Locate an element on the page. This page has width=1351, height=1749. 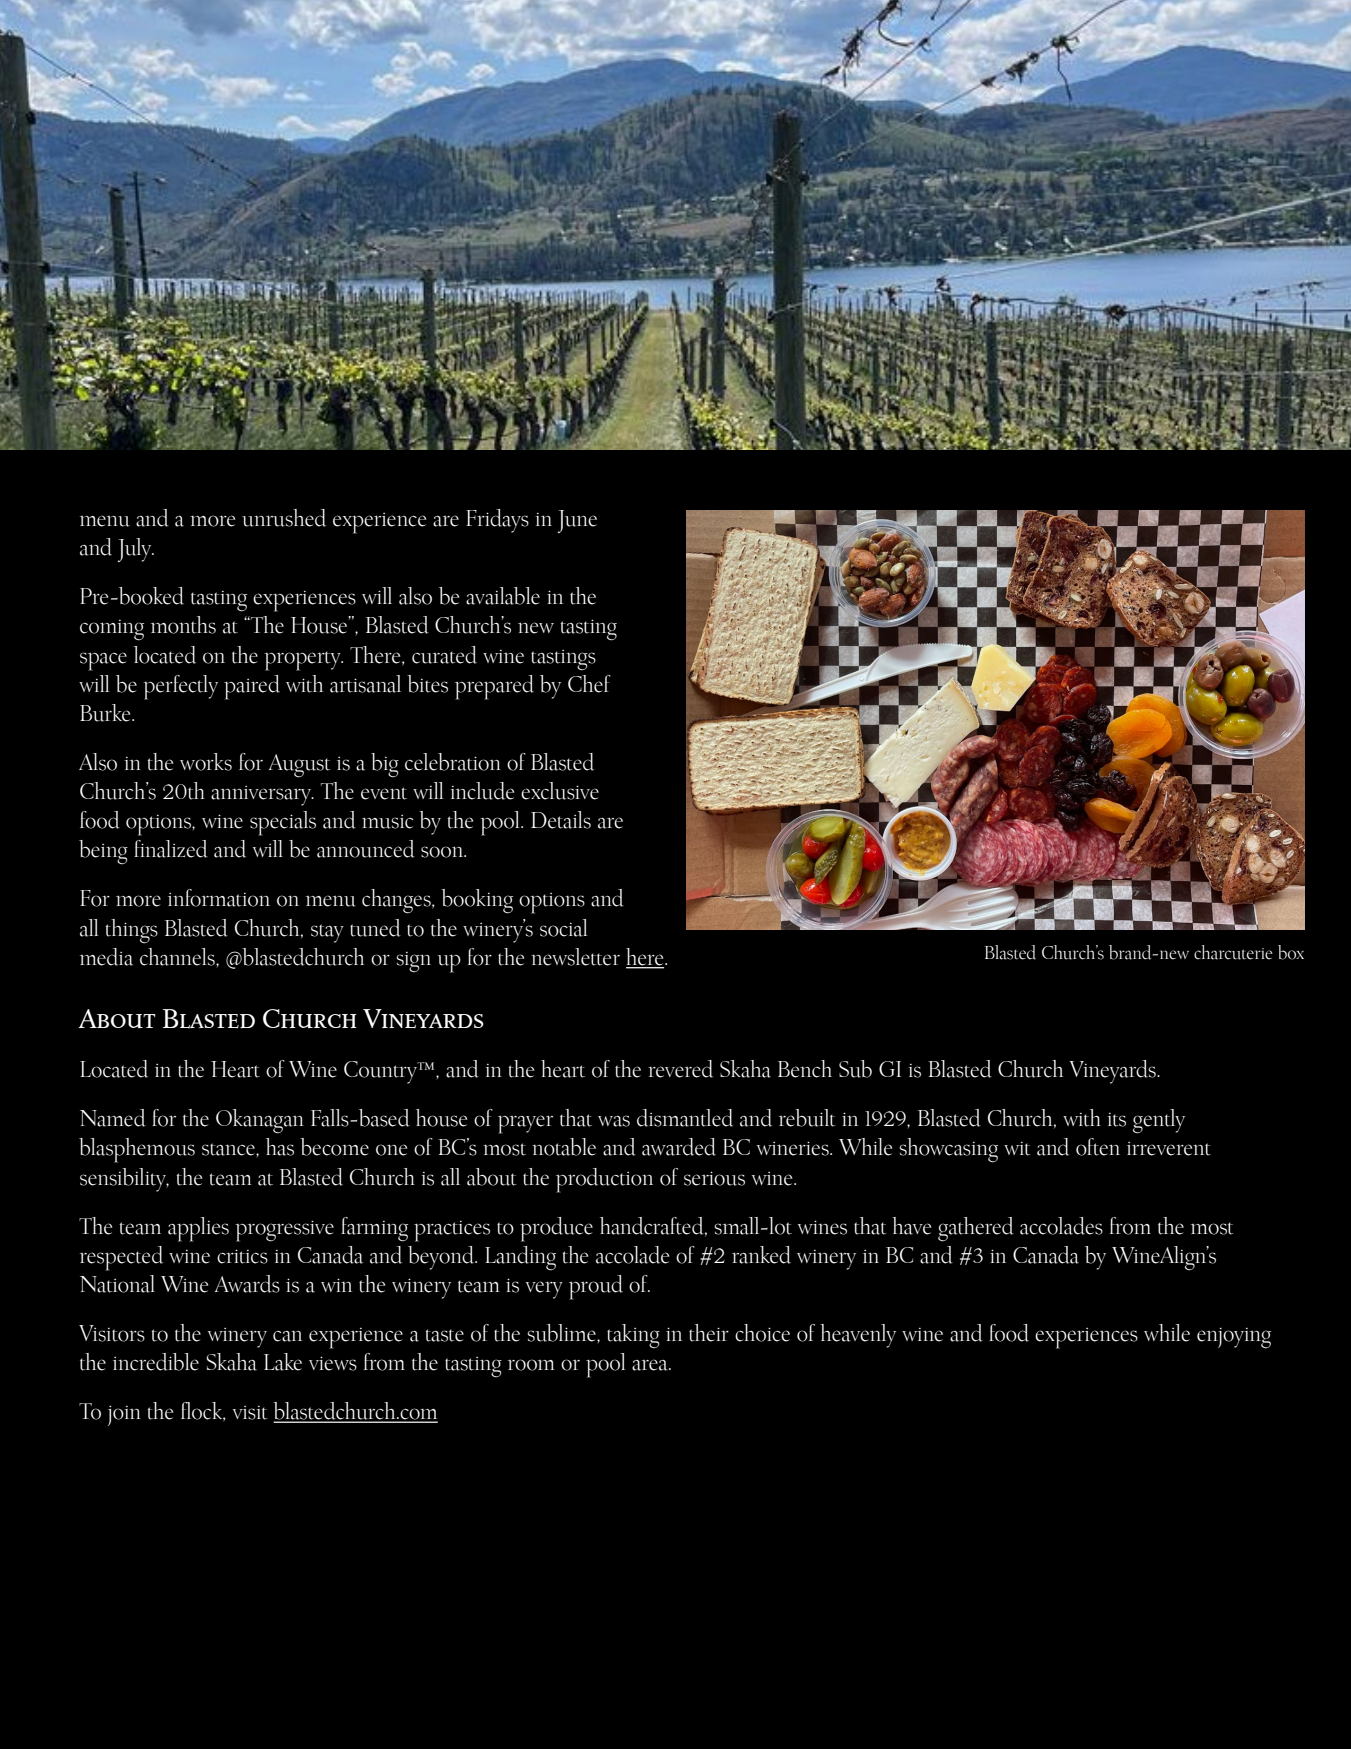
July is located at coordinates (136, 550).
